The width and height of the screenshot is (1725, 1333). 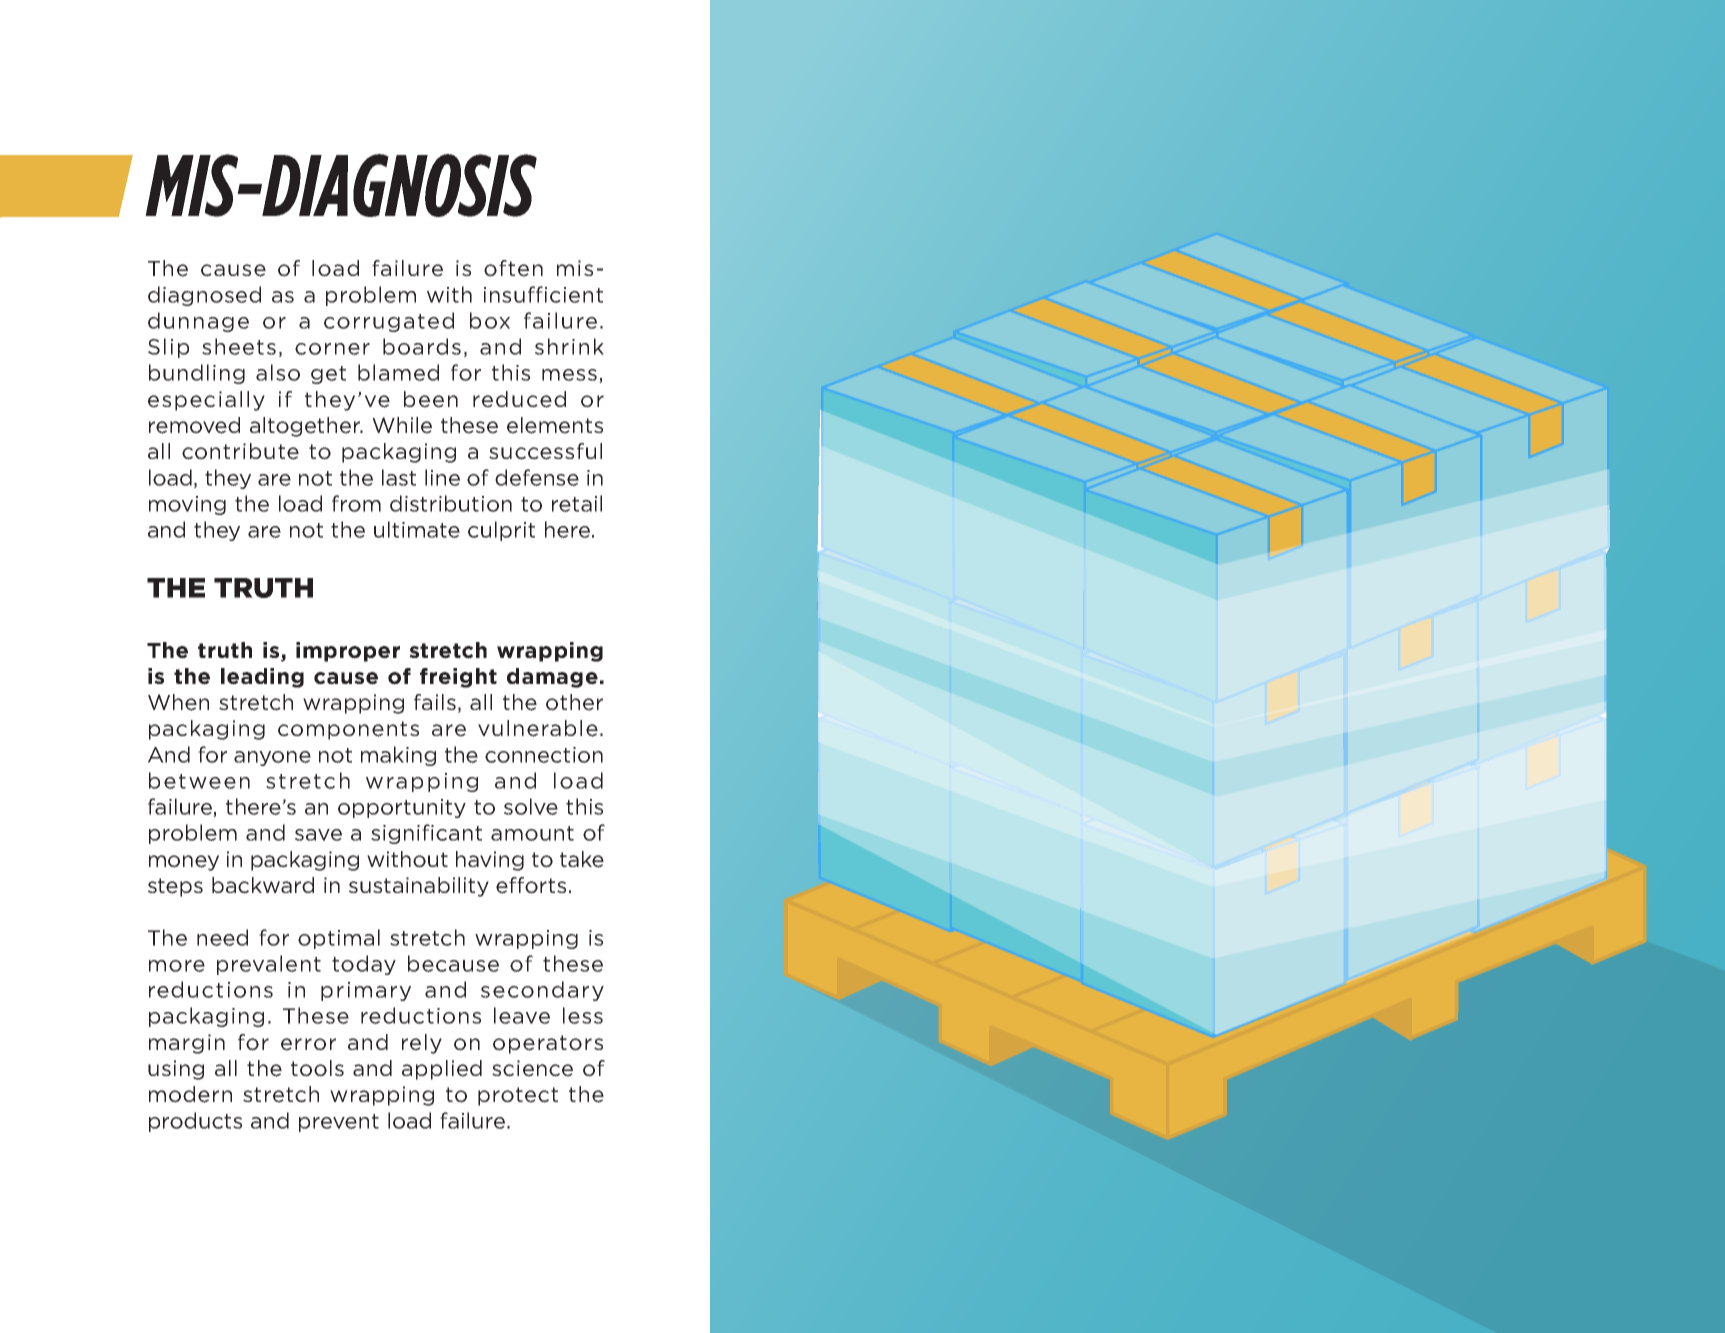 What do you see at coordinates (184, 863) in the screenshot?
I see `money` at bounding box center [184, 863].
